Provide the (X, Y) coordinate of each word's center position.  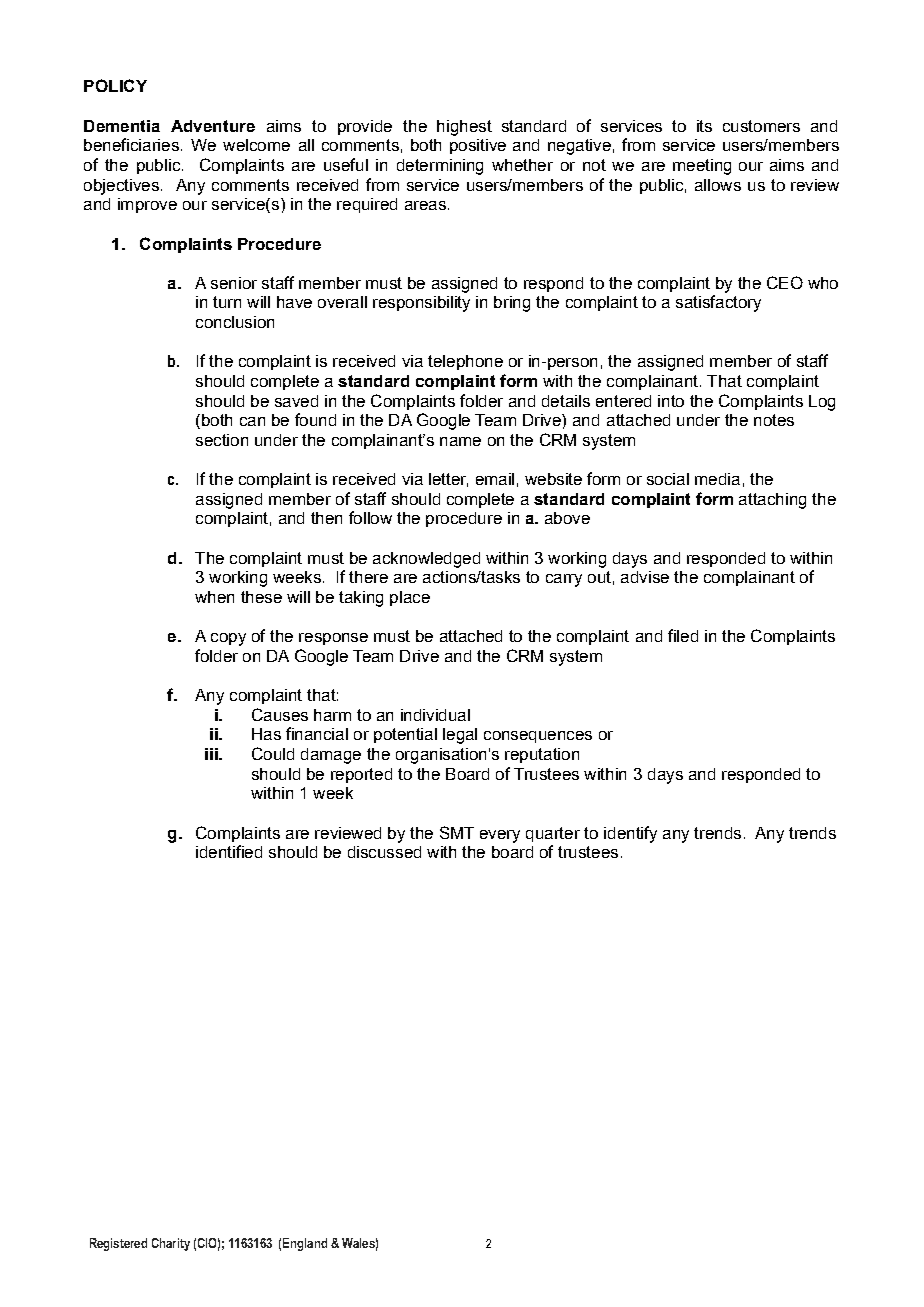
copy (228, 639)
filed (683, 635)
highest (464, 128)
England (305, 1244)
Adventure (213, 126)
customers (761, 126)
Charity (171, 1244)
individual (435, 715)
